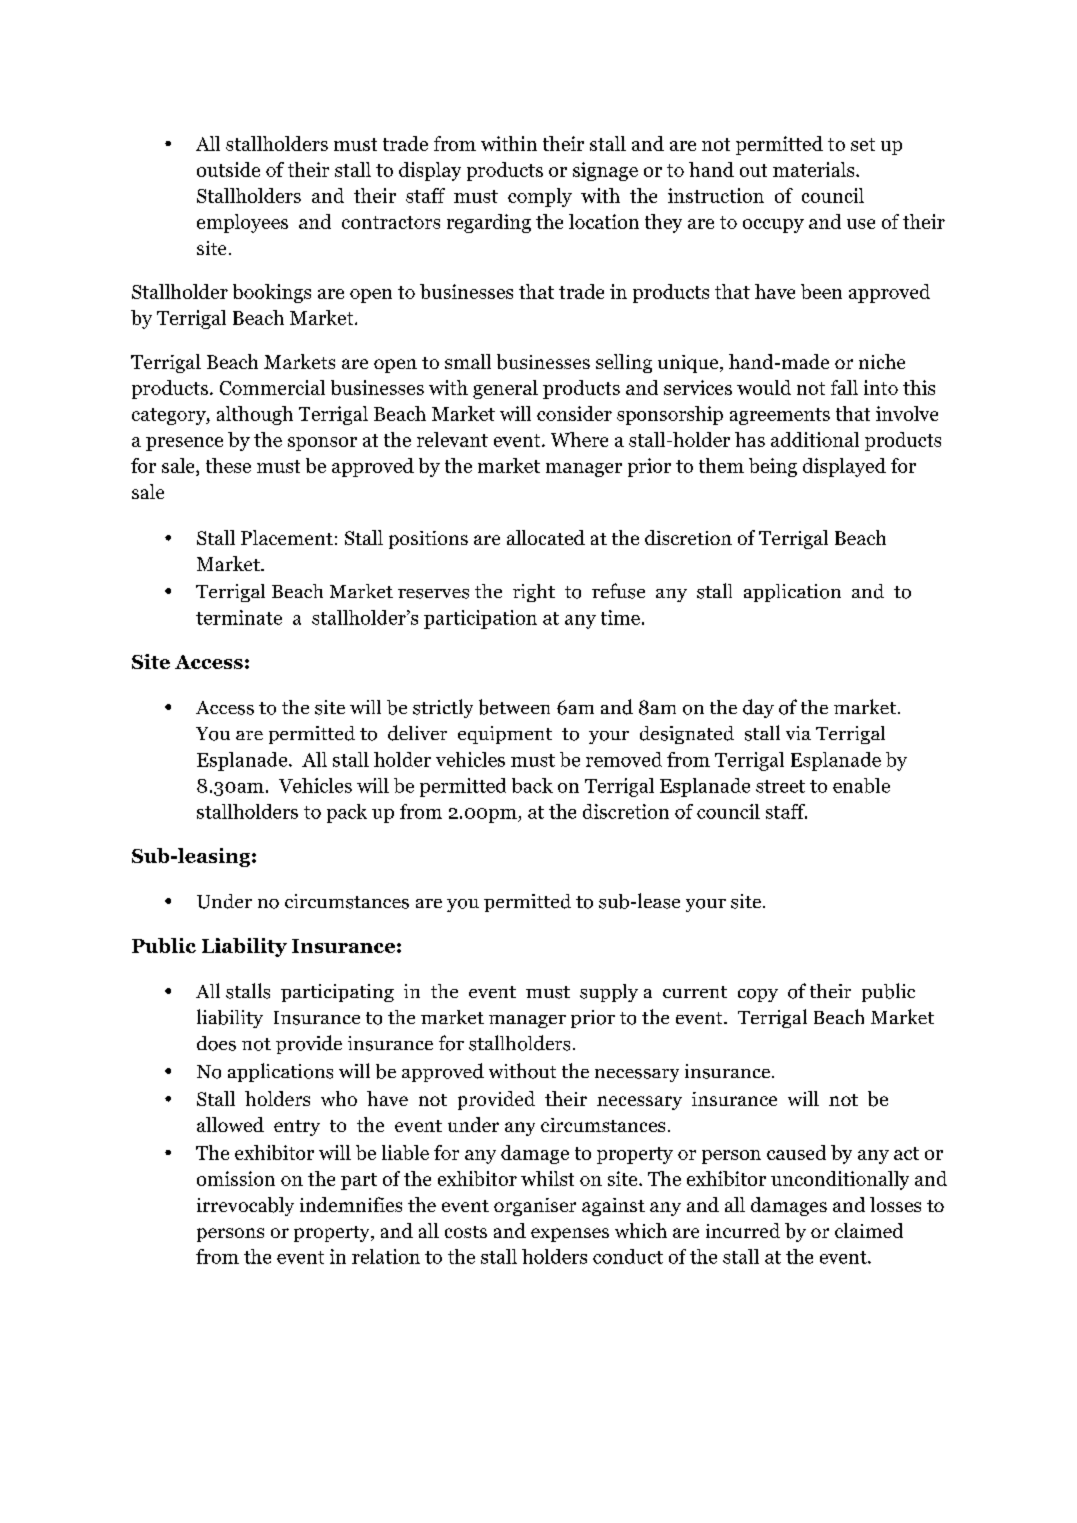 The width and height of the image is (1077, 1523). I want to click on back, so click(532, 785).
